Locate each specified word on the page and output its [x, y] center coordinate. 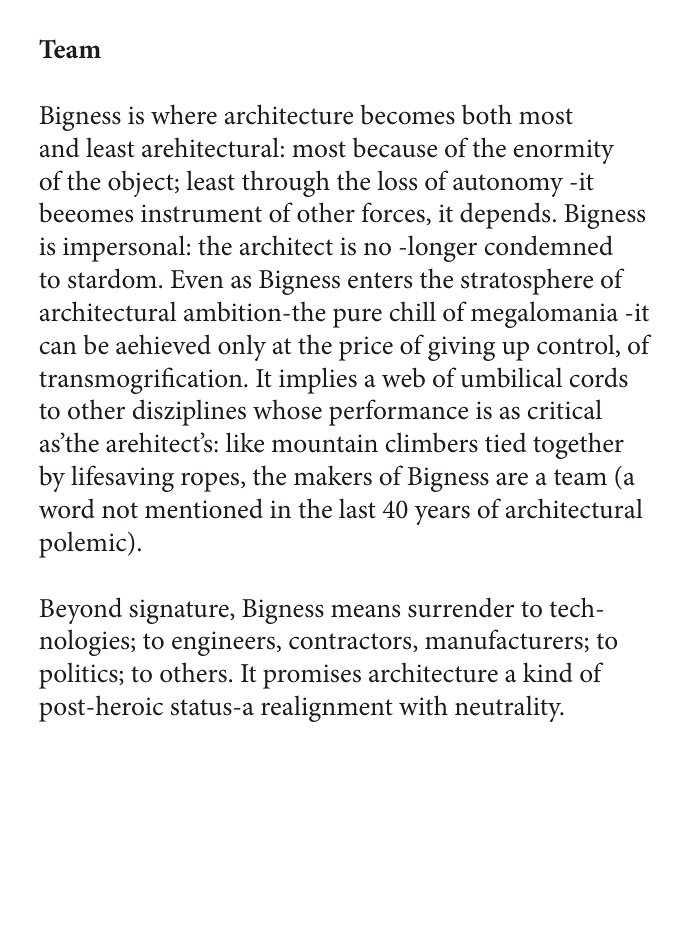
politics [79, 675]
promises [312, 676]
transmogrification [142, 380]
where [184, 114]
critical [565, 409]
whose [287, 409]
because [395, 147]
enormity [564, 151]
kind [548, 672]
